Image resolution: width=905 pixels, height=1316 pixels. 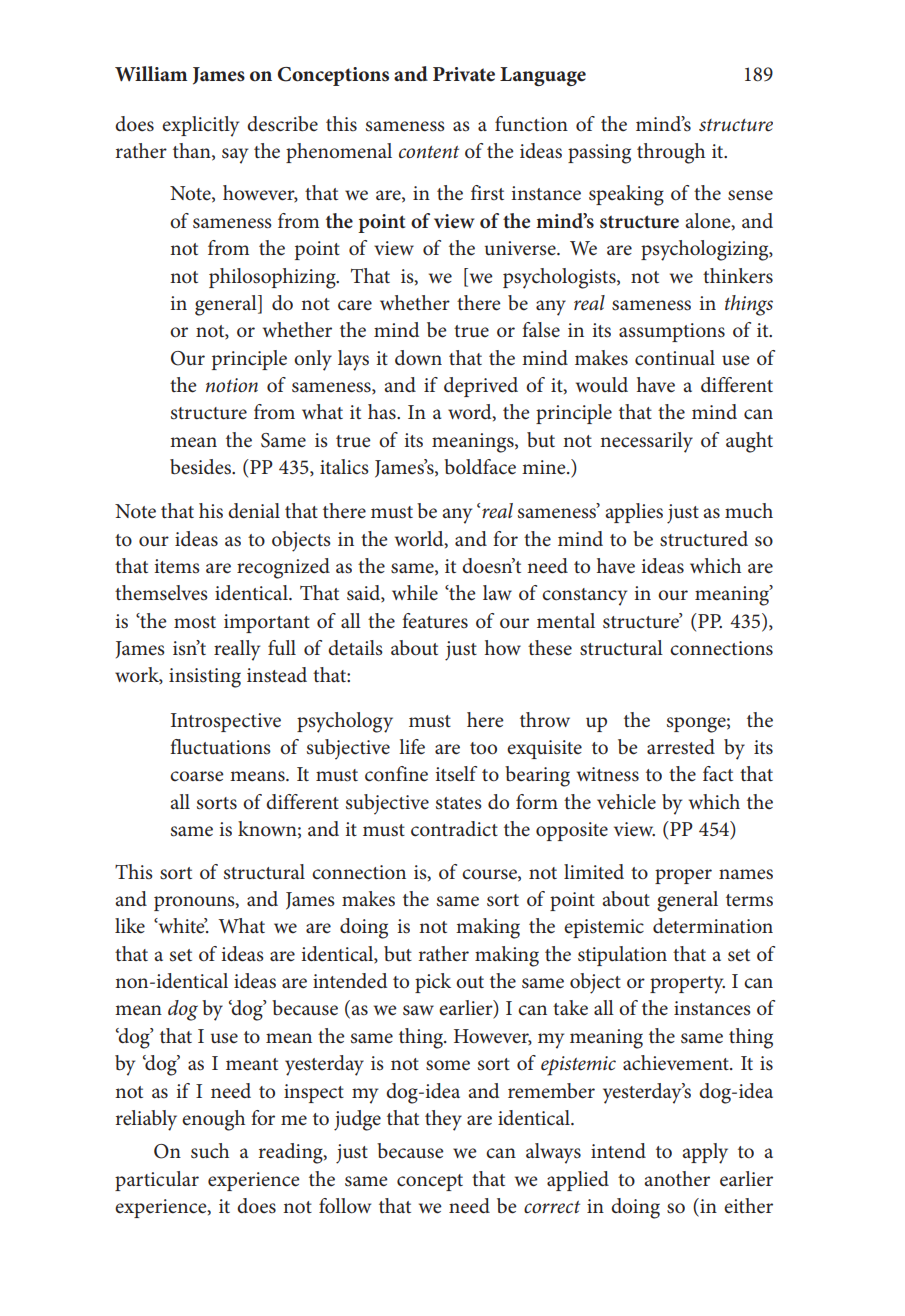 I want to click on through, so click(x=671, y=153).
